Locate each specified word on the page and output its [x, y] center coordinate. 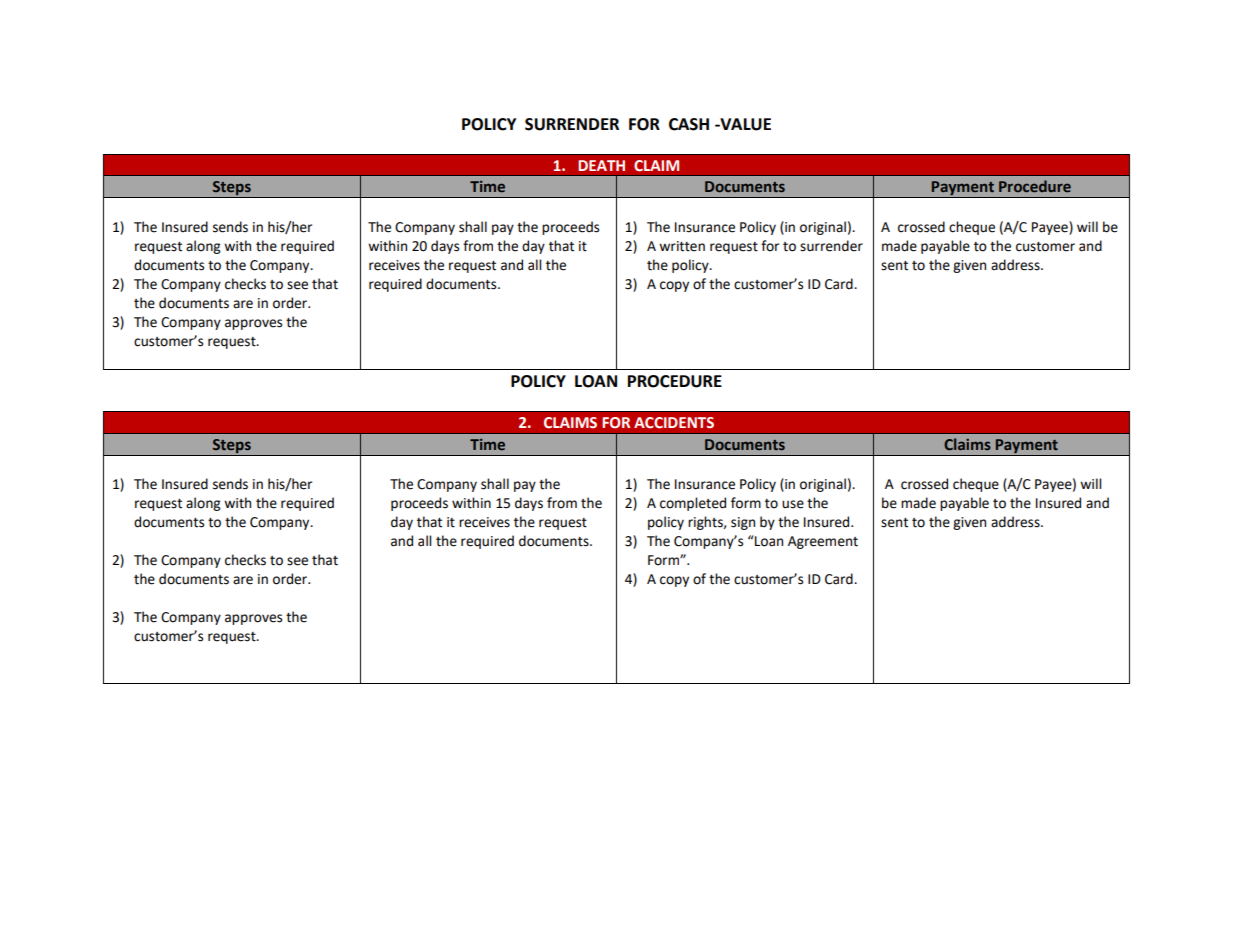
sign [743, 523]
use [793, 504]
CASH [689, 124]
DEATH [601, 165]
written [682, 246]
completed [693, 504]
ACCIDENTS [674, 423]
